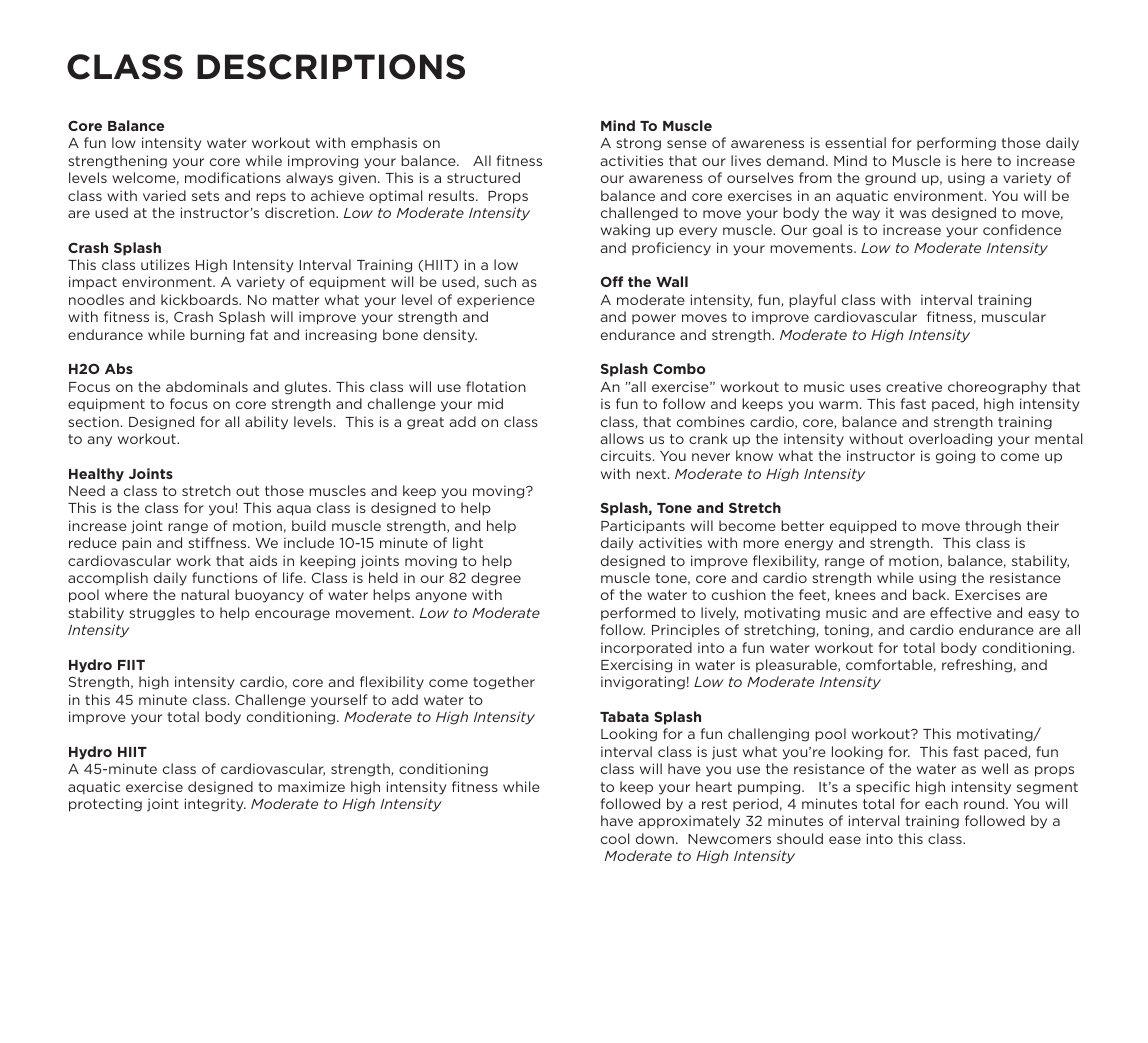 Image resolution: width=1148 pixels, height=1043 pixels. What do you see at coordinates (625, 231) in the document?
I see `waking` at bounding box center [625, 231].
